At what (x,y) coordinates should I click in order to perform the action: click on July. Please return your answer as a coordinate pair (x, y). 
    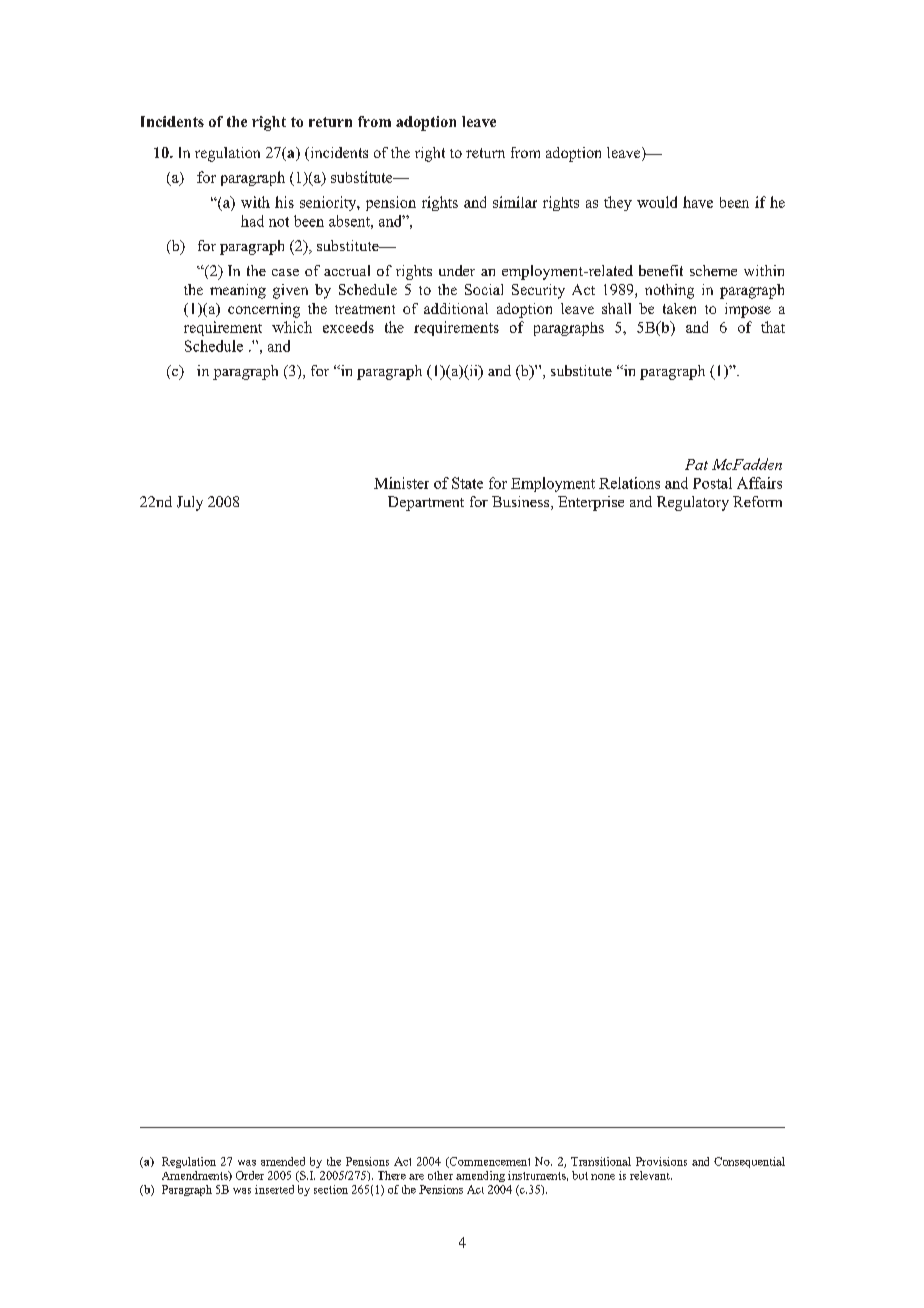
    Looking at the image, I should click on (190, 503).
